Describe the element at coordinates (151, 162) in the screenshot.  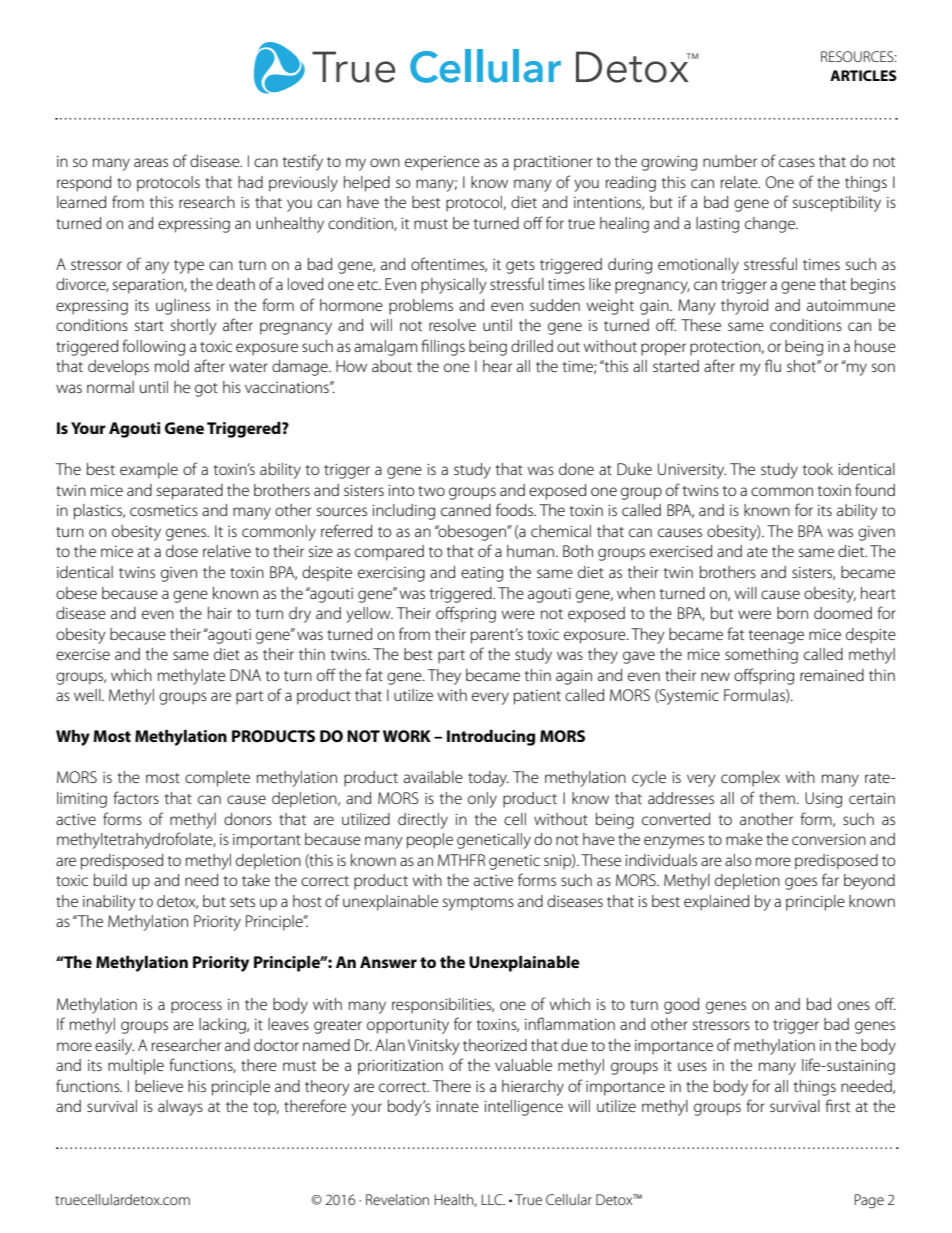
I see `areas` at that location.
